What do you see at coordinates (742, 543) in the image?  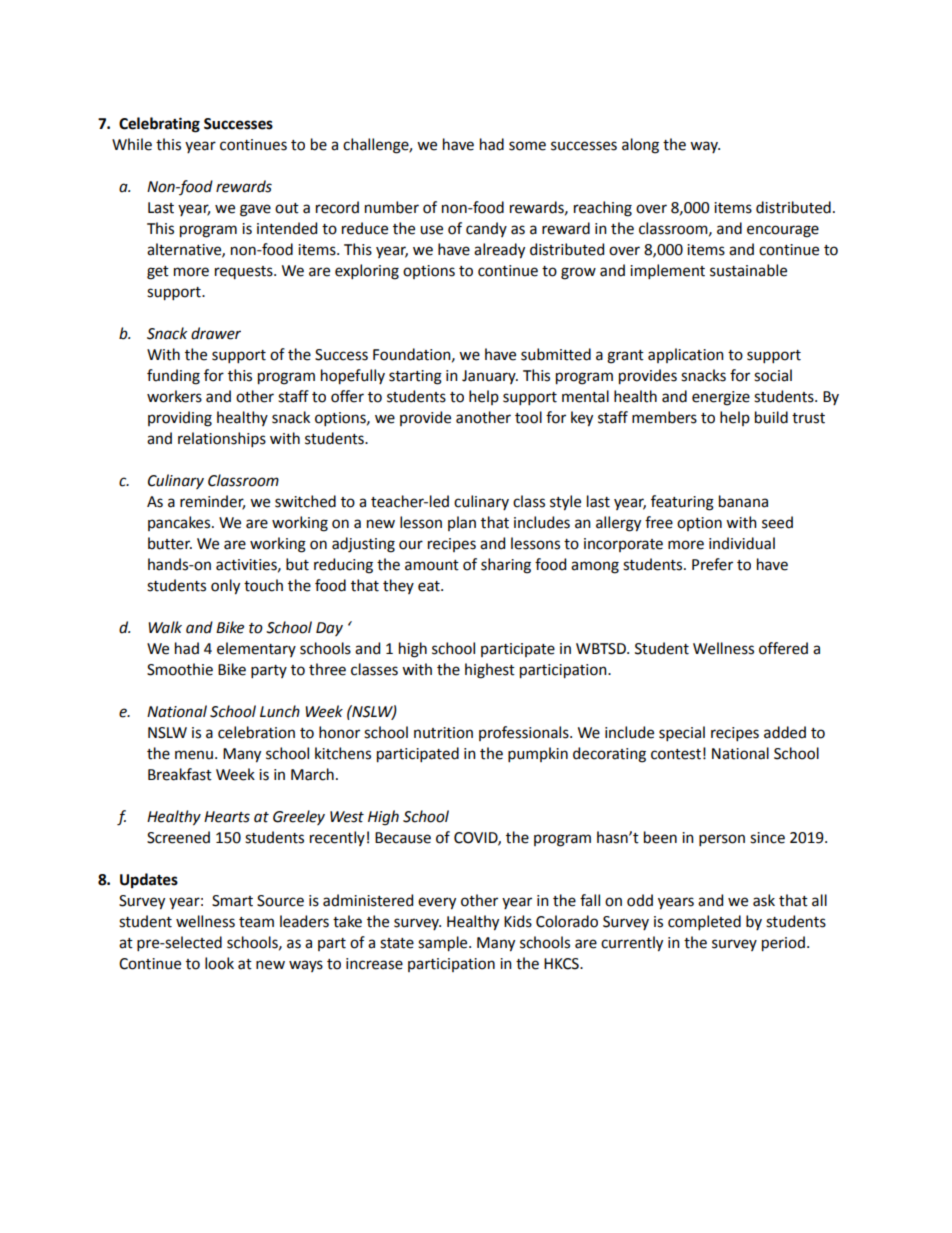 I see `individual` at bounding box center [742, 543].
